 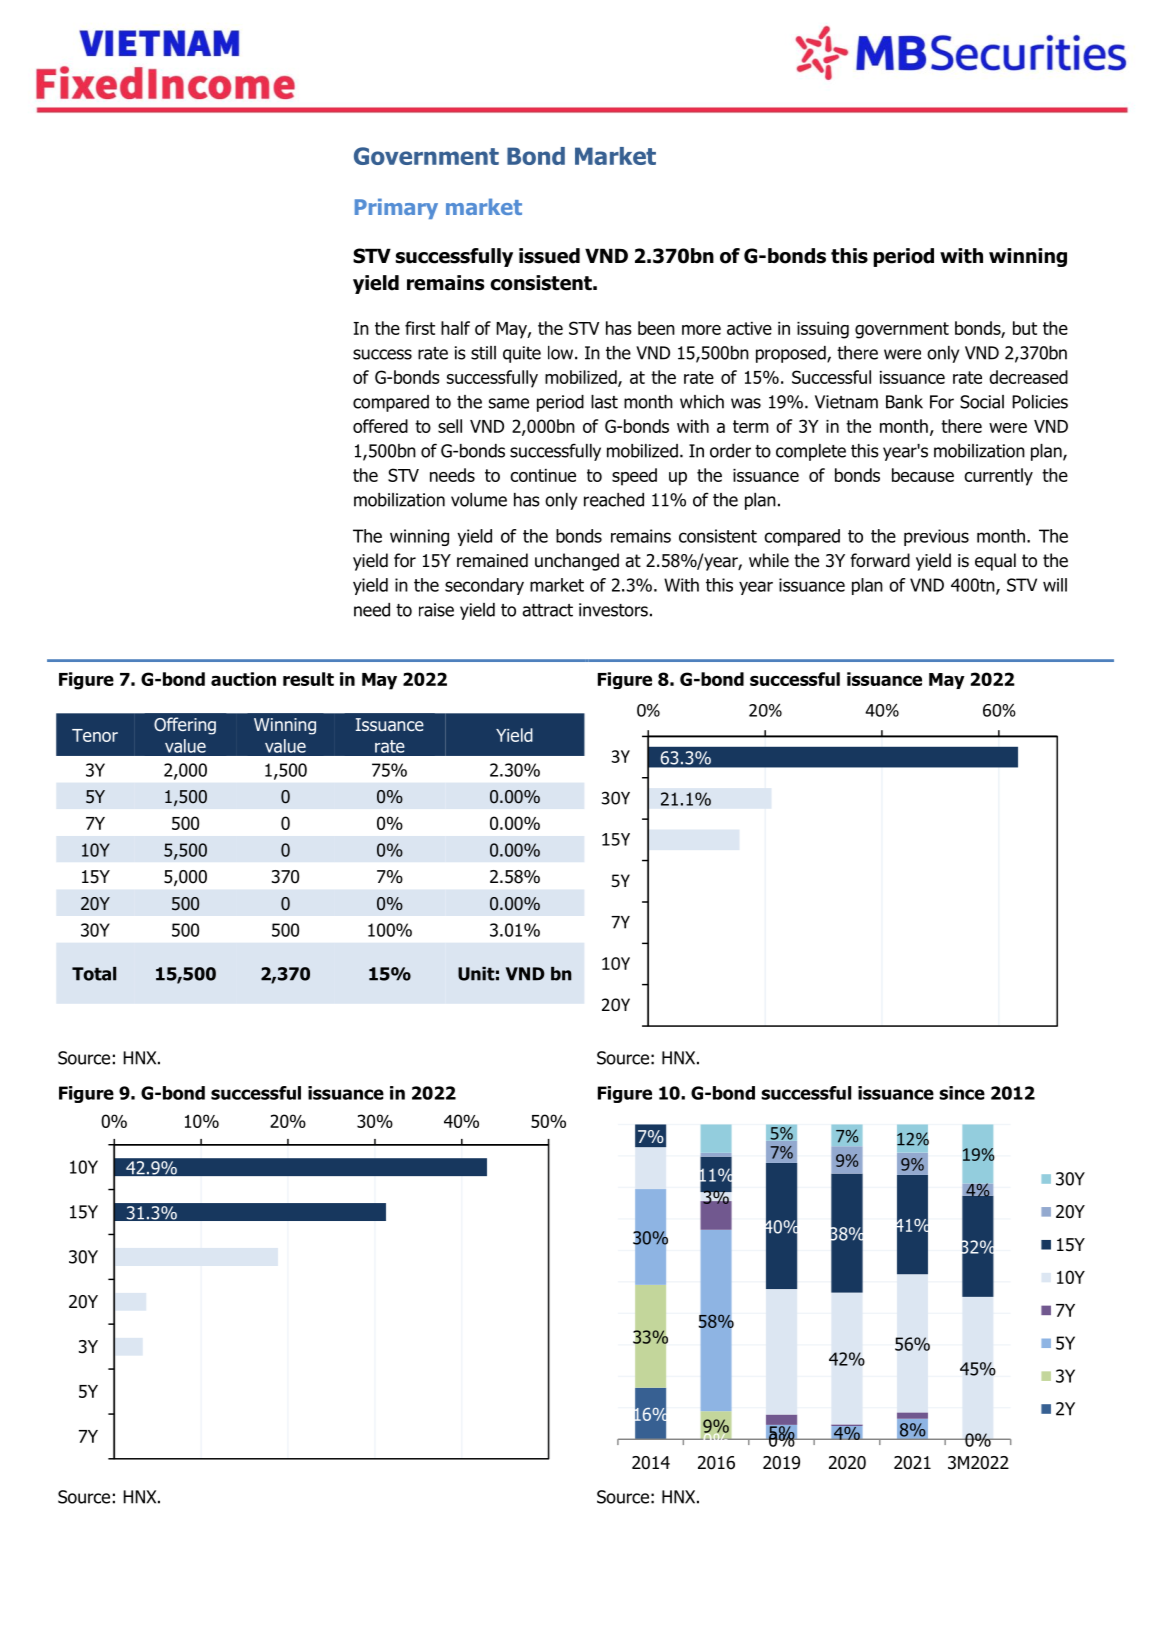 I want to click on result, so click(x=308, y=679).
